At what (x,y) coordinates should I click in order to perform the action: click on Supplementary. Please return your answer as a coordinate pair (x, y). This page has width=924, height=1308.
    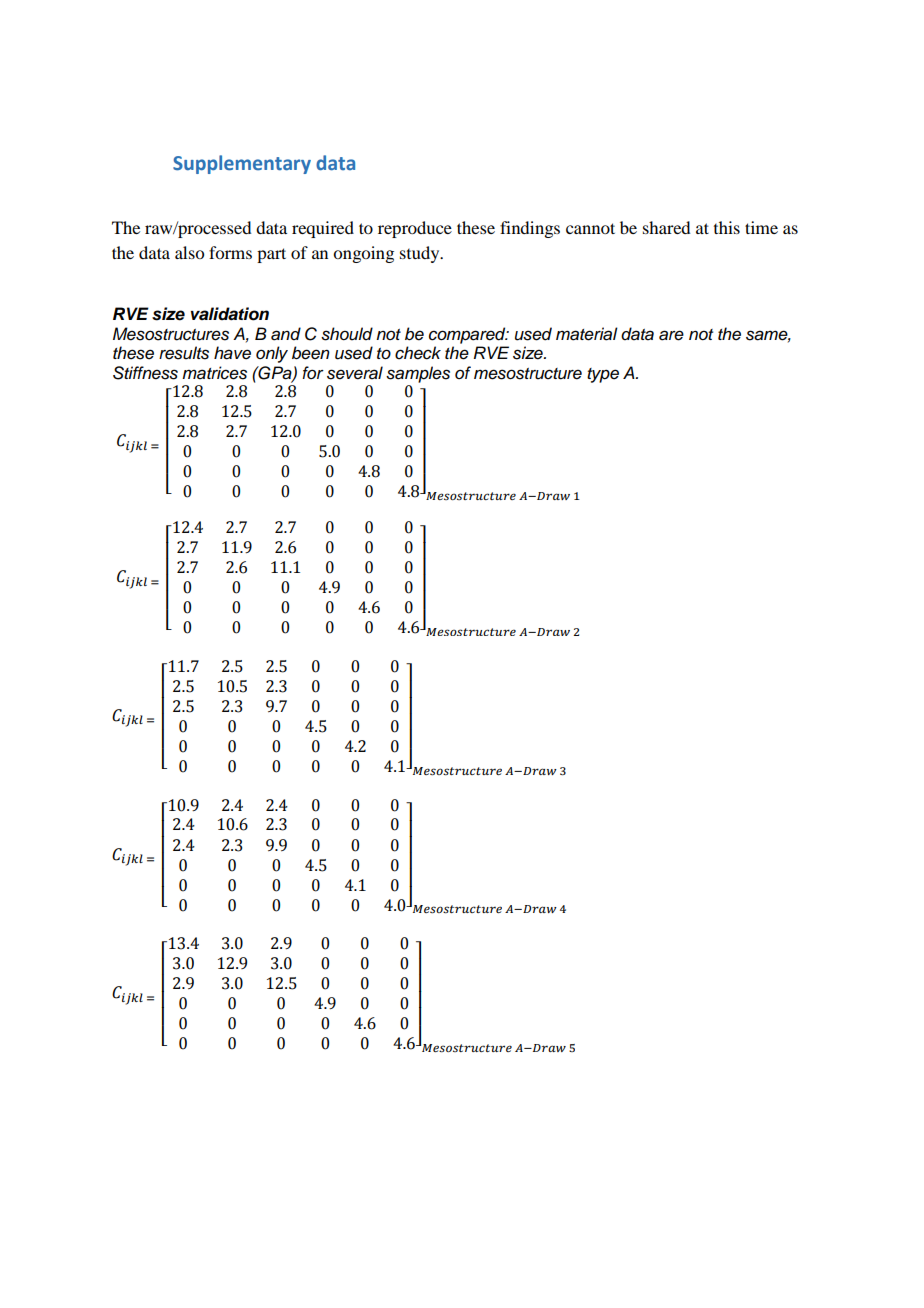
    Looking at the image, I should click on (242, 164).
